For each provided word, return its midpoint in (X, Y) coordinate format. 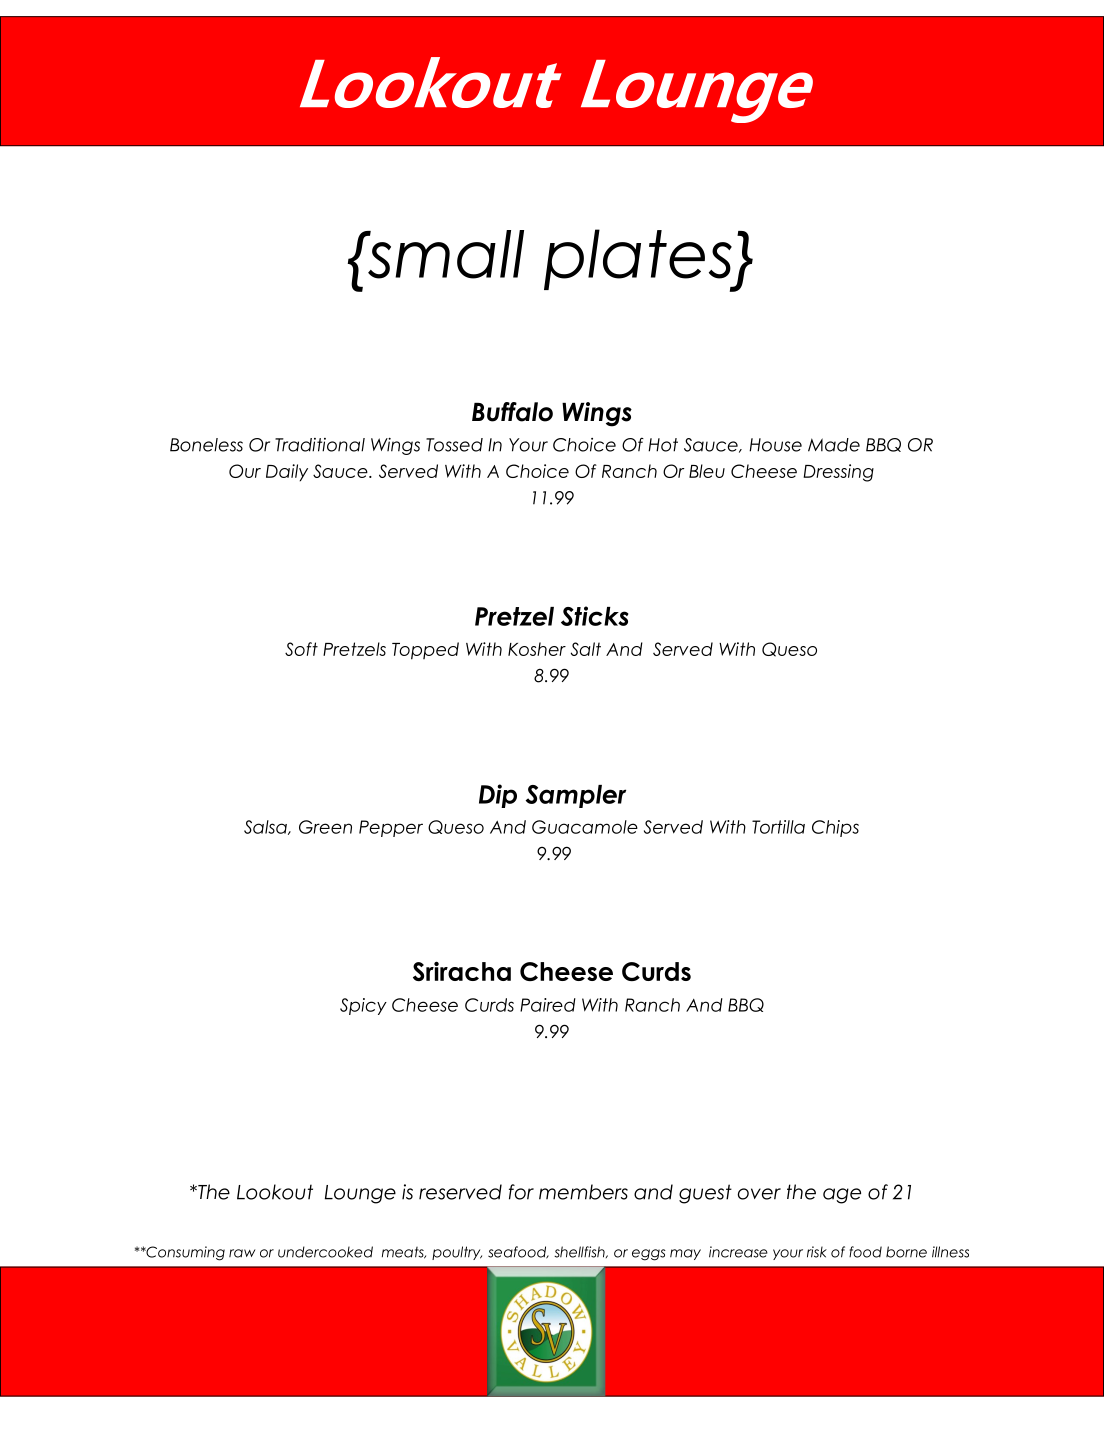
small (445, 254)
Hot (663, 445)
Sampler (575, 796)
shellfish (580, 1252)
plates (639, 260)
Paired (548, 1005)
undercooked (325, 1252)
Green (325, 827)
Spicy (363, 1006)
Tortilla (778, 827)
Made (834, 445)
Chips (835, 828)
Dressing (838, 473)
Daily (287, 473)
